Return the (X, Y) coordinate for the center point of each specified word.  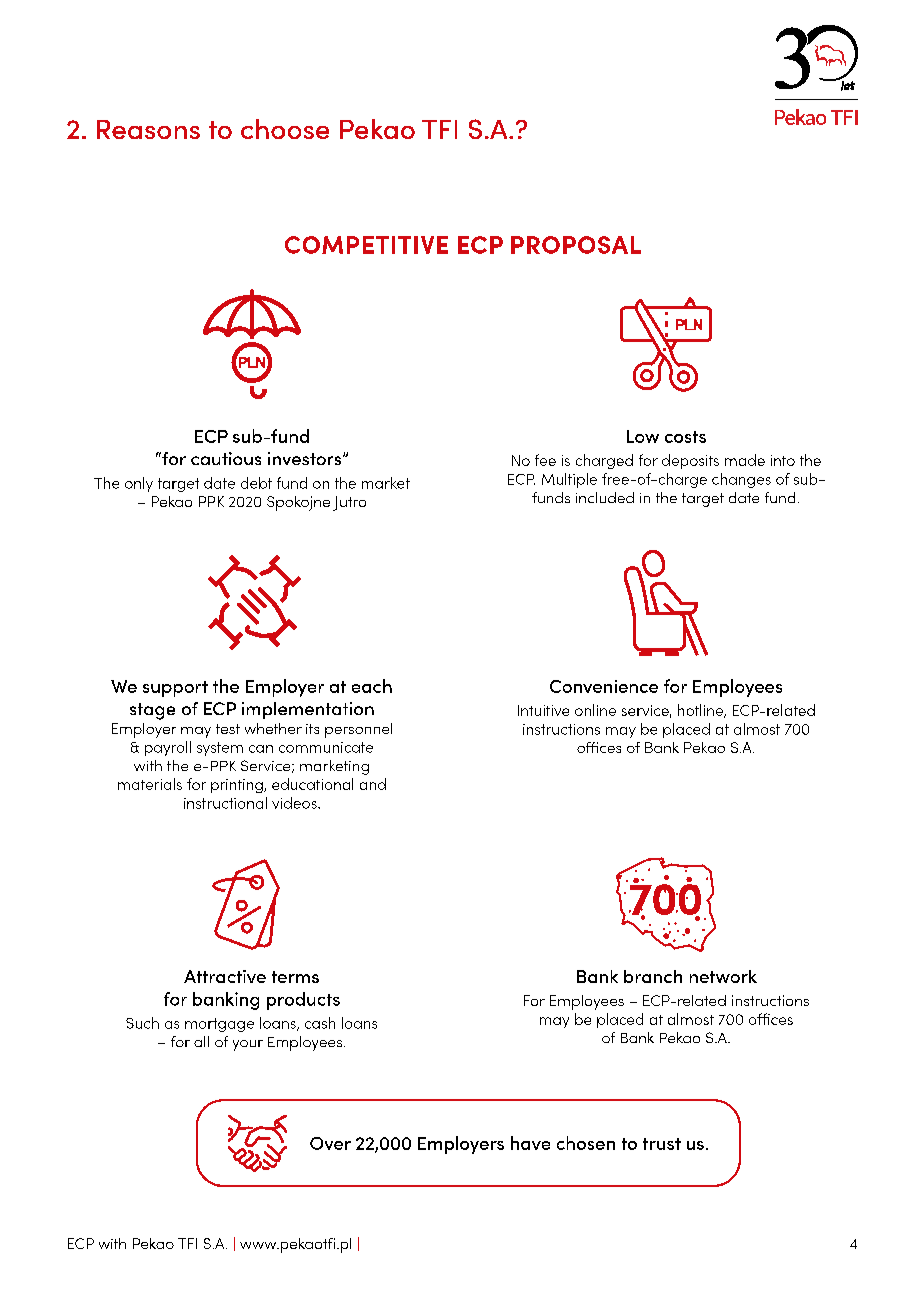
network (723, 976)
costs (685, 437)
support (175, 689)
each (372, 686)
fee (545, 460)
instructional (225, 803)
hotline (702, 711)
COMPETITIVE (366, 245)
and (373, 784)
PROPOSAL (576, 245)
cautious (226, 458)
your (248, 1045)
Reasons (148, 129)
